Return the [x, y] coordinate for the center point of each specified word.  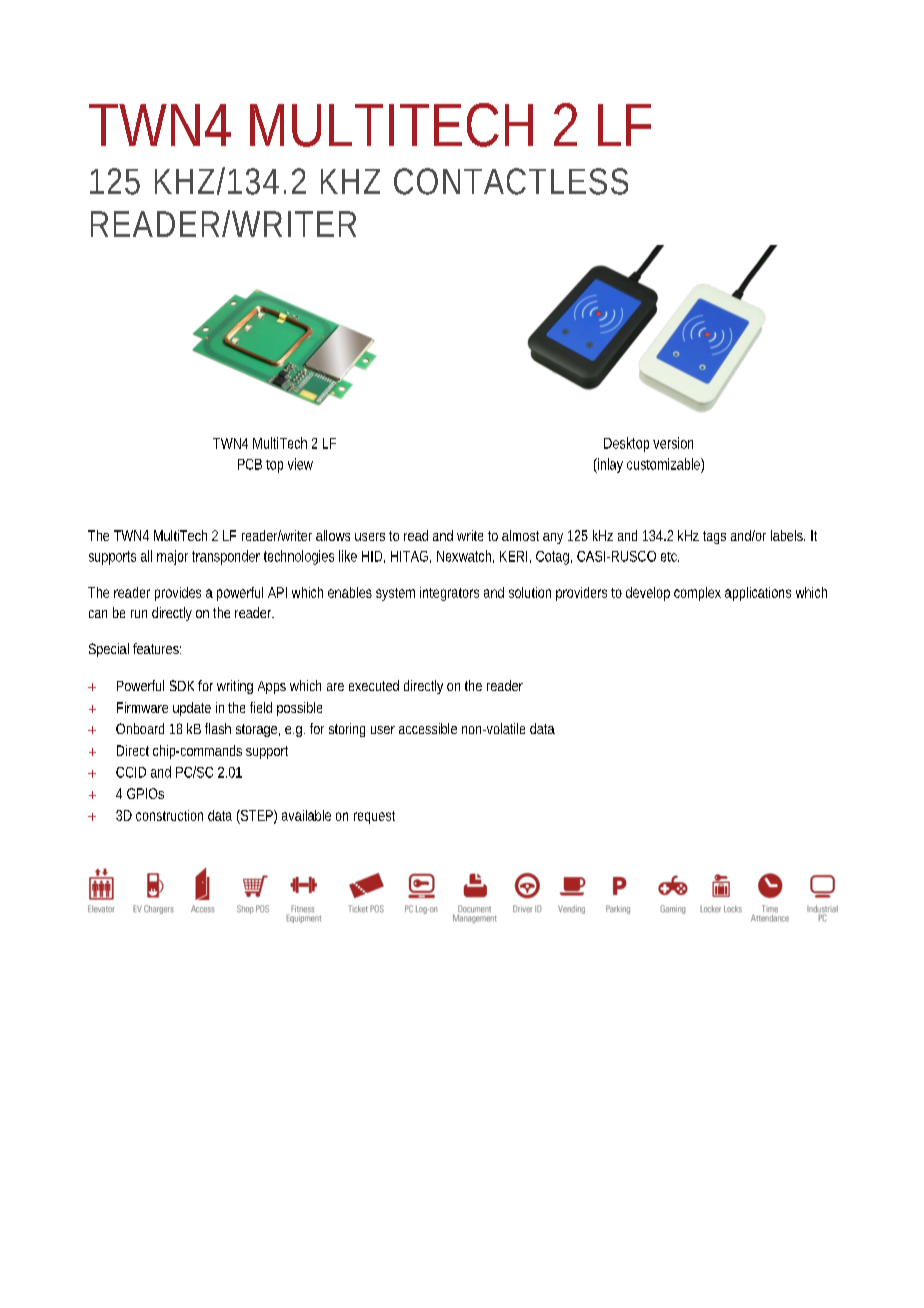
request [374, 817]
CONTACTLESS [511, 181]
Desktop [626, 444]
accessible [428, 728]
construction [169, 815]
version [673, 443]
